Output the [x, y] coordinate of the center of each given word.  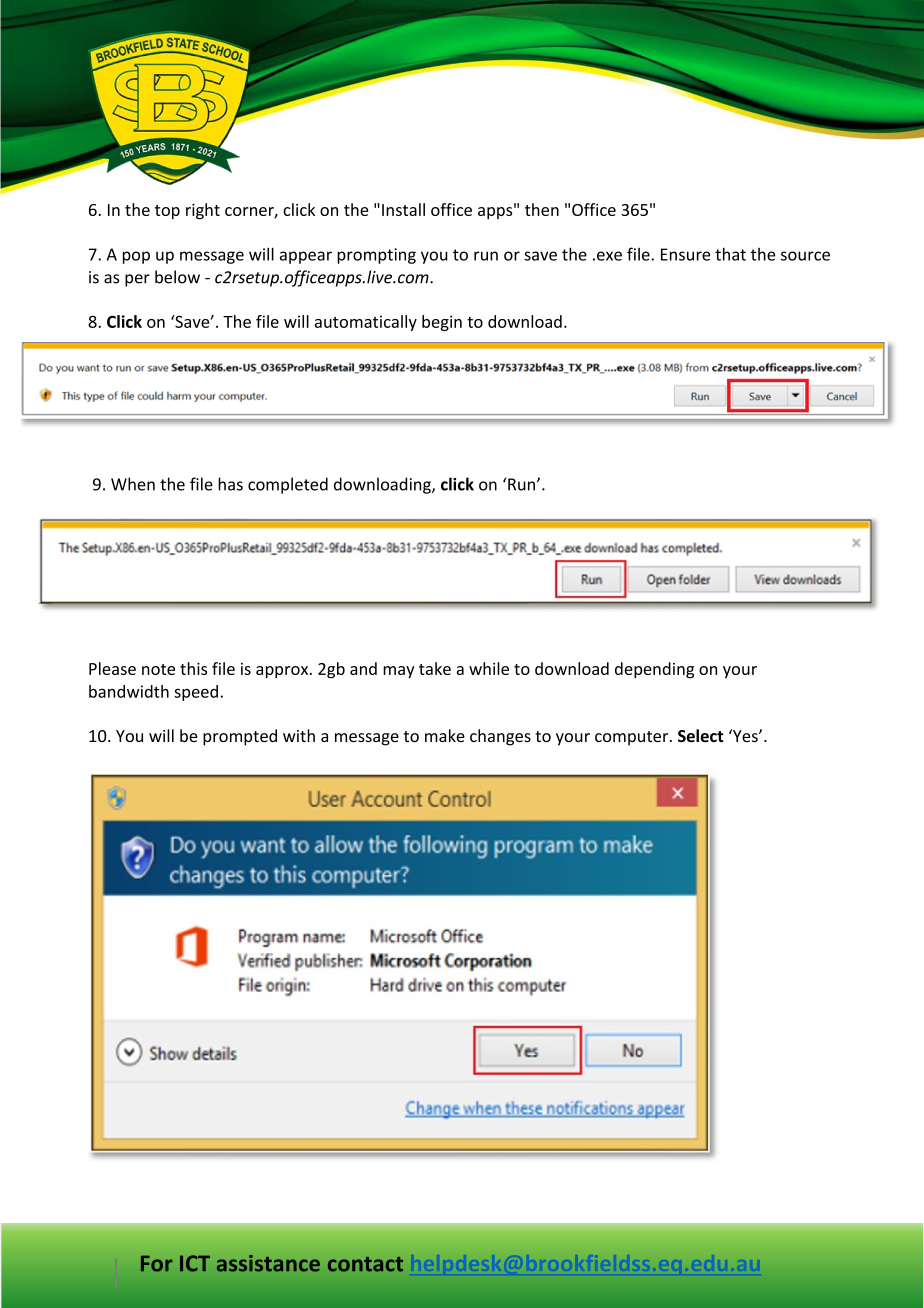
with [299, 735]
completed [288, 485]
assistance [268, 1263]
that [730, 254]
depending [654, 670]
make [445, 735]
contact [365, 1264]
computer [633, 738]
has [230, 484]
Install [403, 209]
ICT [195, 1263]
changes [500, 737]
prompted [240, 737]
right [203, 211]
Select [700, 736]
